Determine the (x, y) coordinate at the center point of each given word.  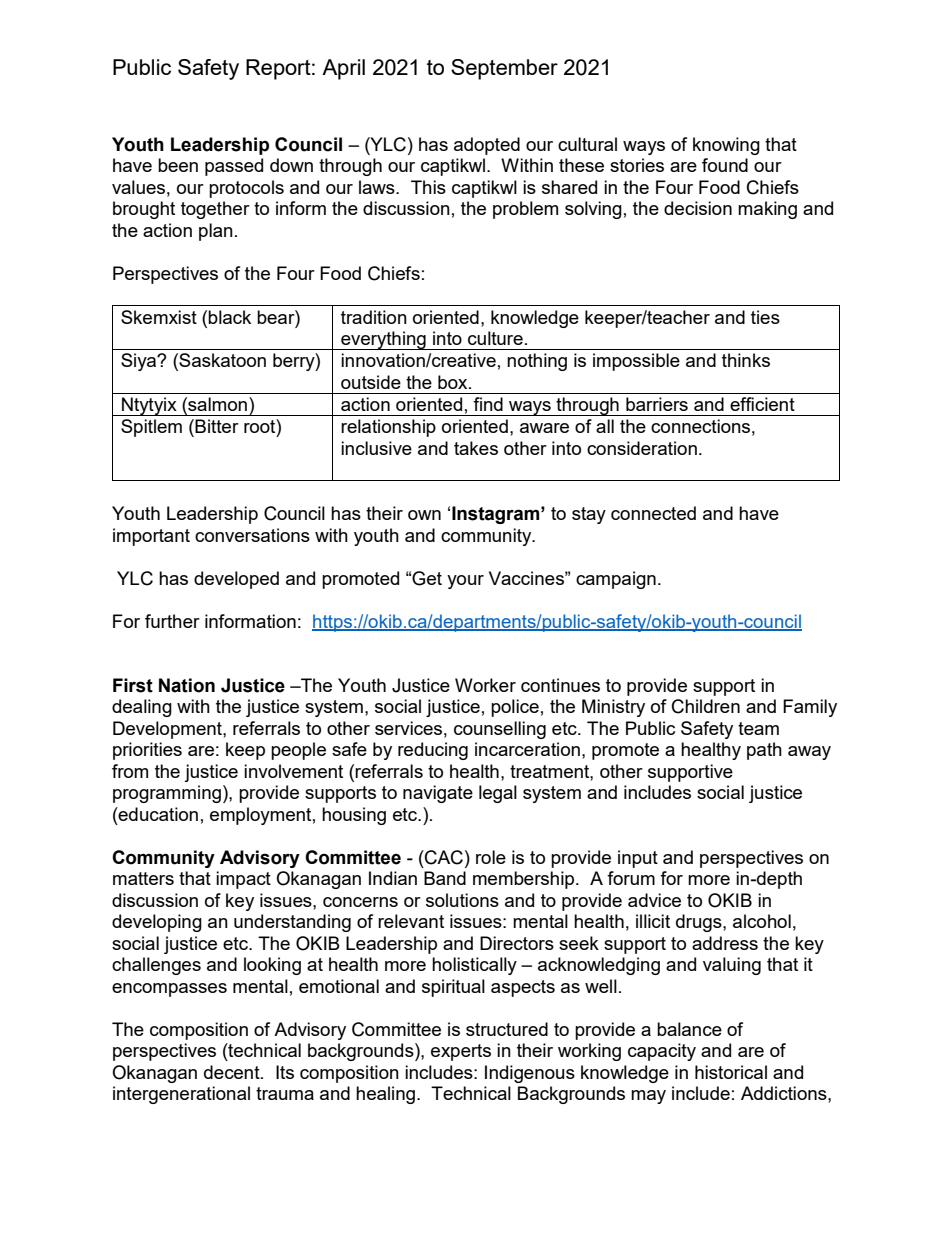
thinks (746, 360)
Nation (187, 685)
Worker (485, 685)
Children (706, 706)
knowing (726, 146)
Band (445, 878)
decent (233, 1072)
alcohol (762, 921)
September (504, 69)
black (229, 317)
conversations (252, 535)
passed (234, 167)
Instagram (497, 515)
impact (243, 880)
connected (653, 513)
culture (495, 338)
